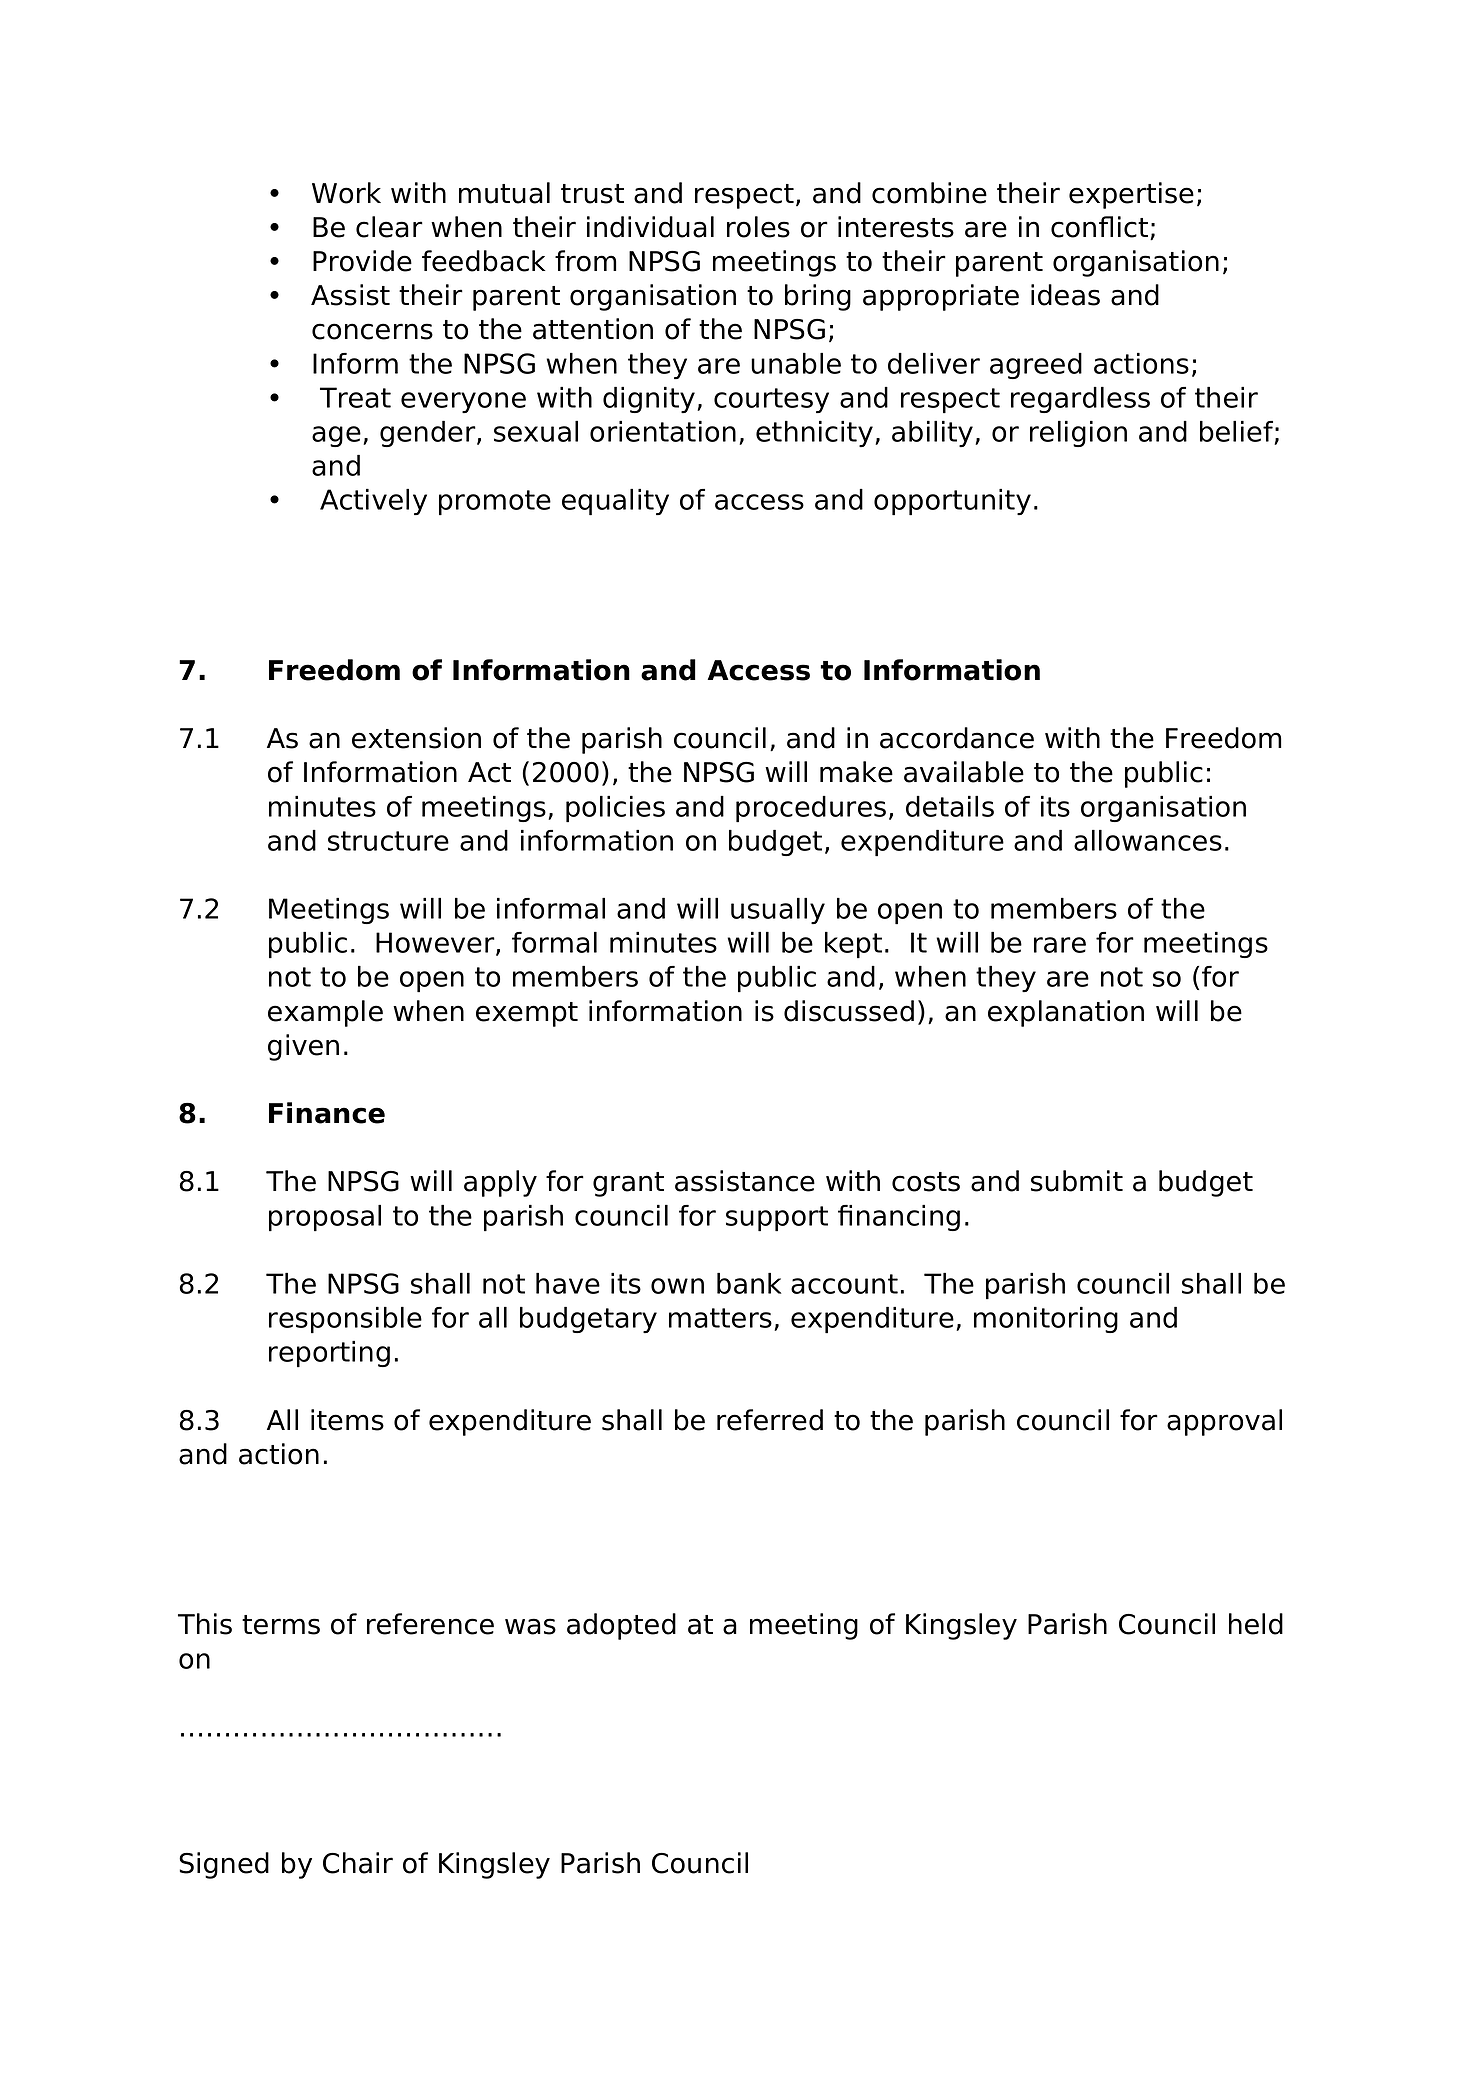  I want to click on extension, so click(416, 738).
